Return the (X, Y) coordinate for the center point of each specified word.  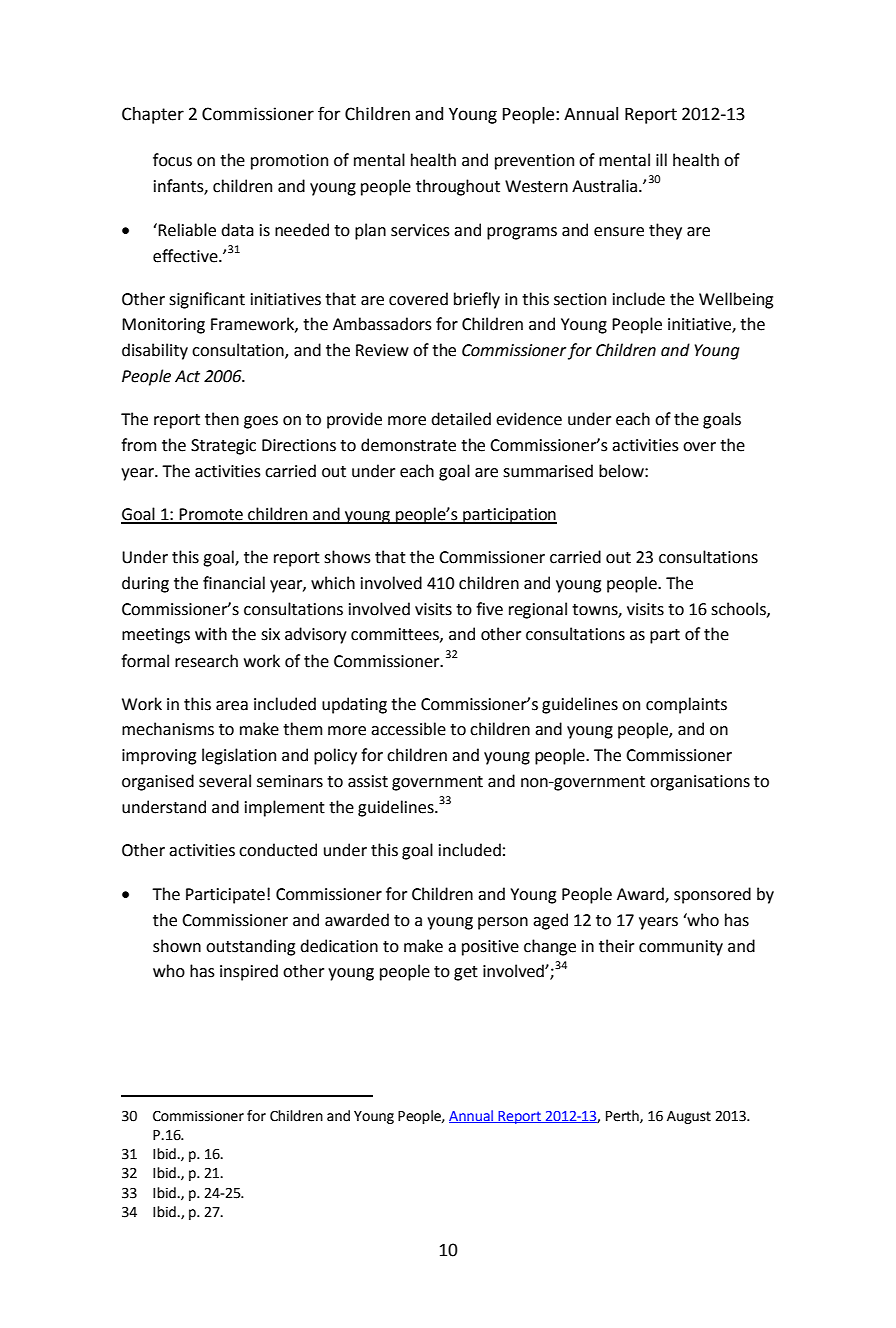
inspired (249, 972)
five (489, 609)
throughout (458, 187)
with (211, 634)
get (466, 973)
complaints (686, 705)
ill (661, 159)
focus (172, 160)
